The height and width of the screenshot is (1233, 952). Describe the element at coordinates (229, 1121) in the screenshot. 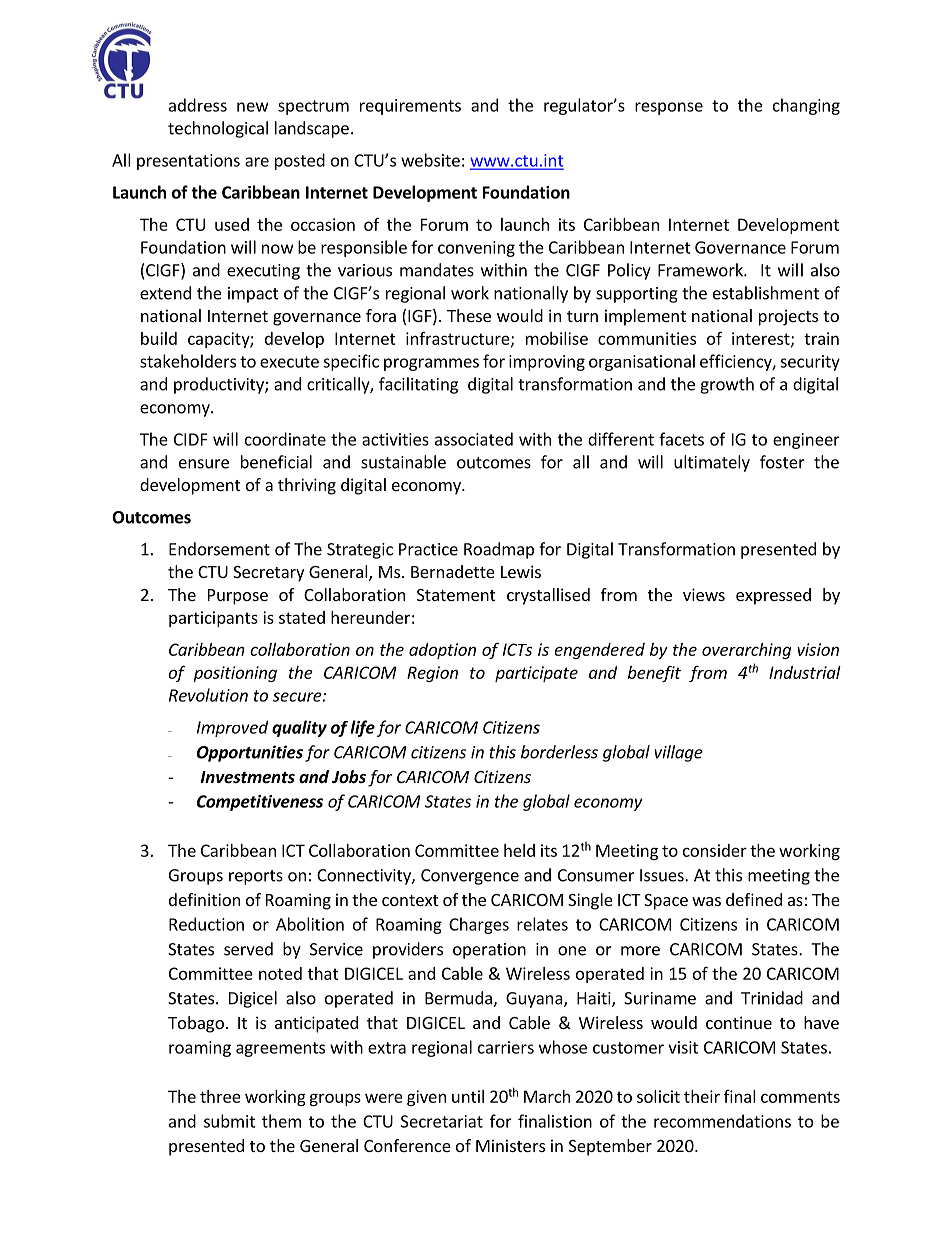

I see `submit` at that location.
